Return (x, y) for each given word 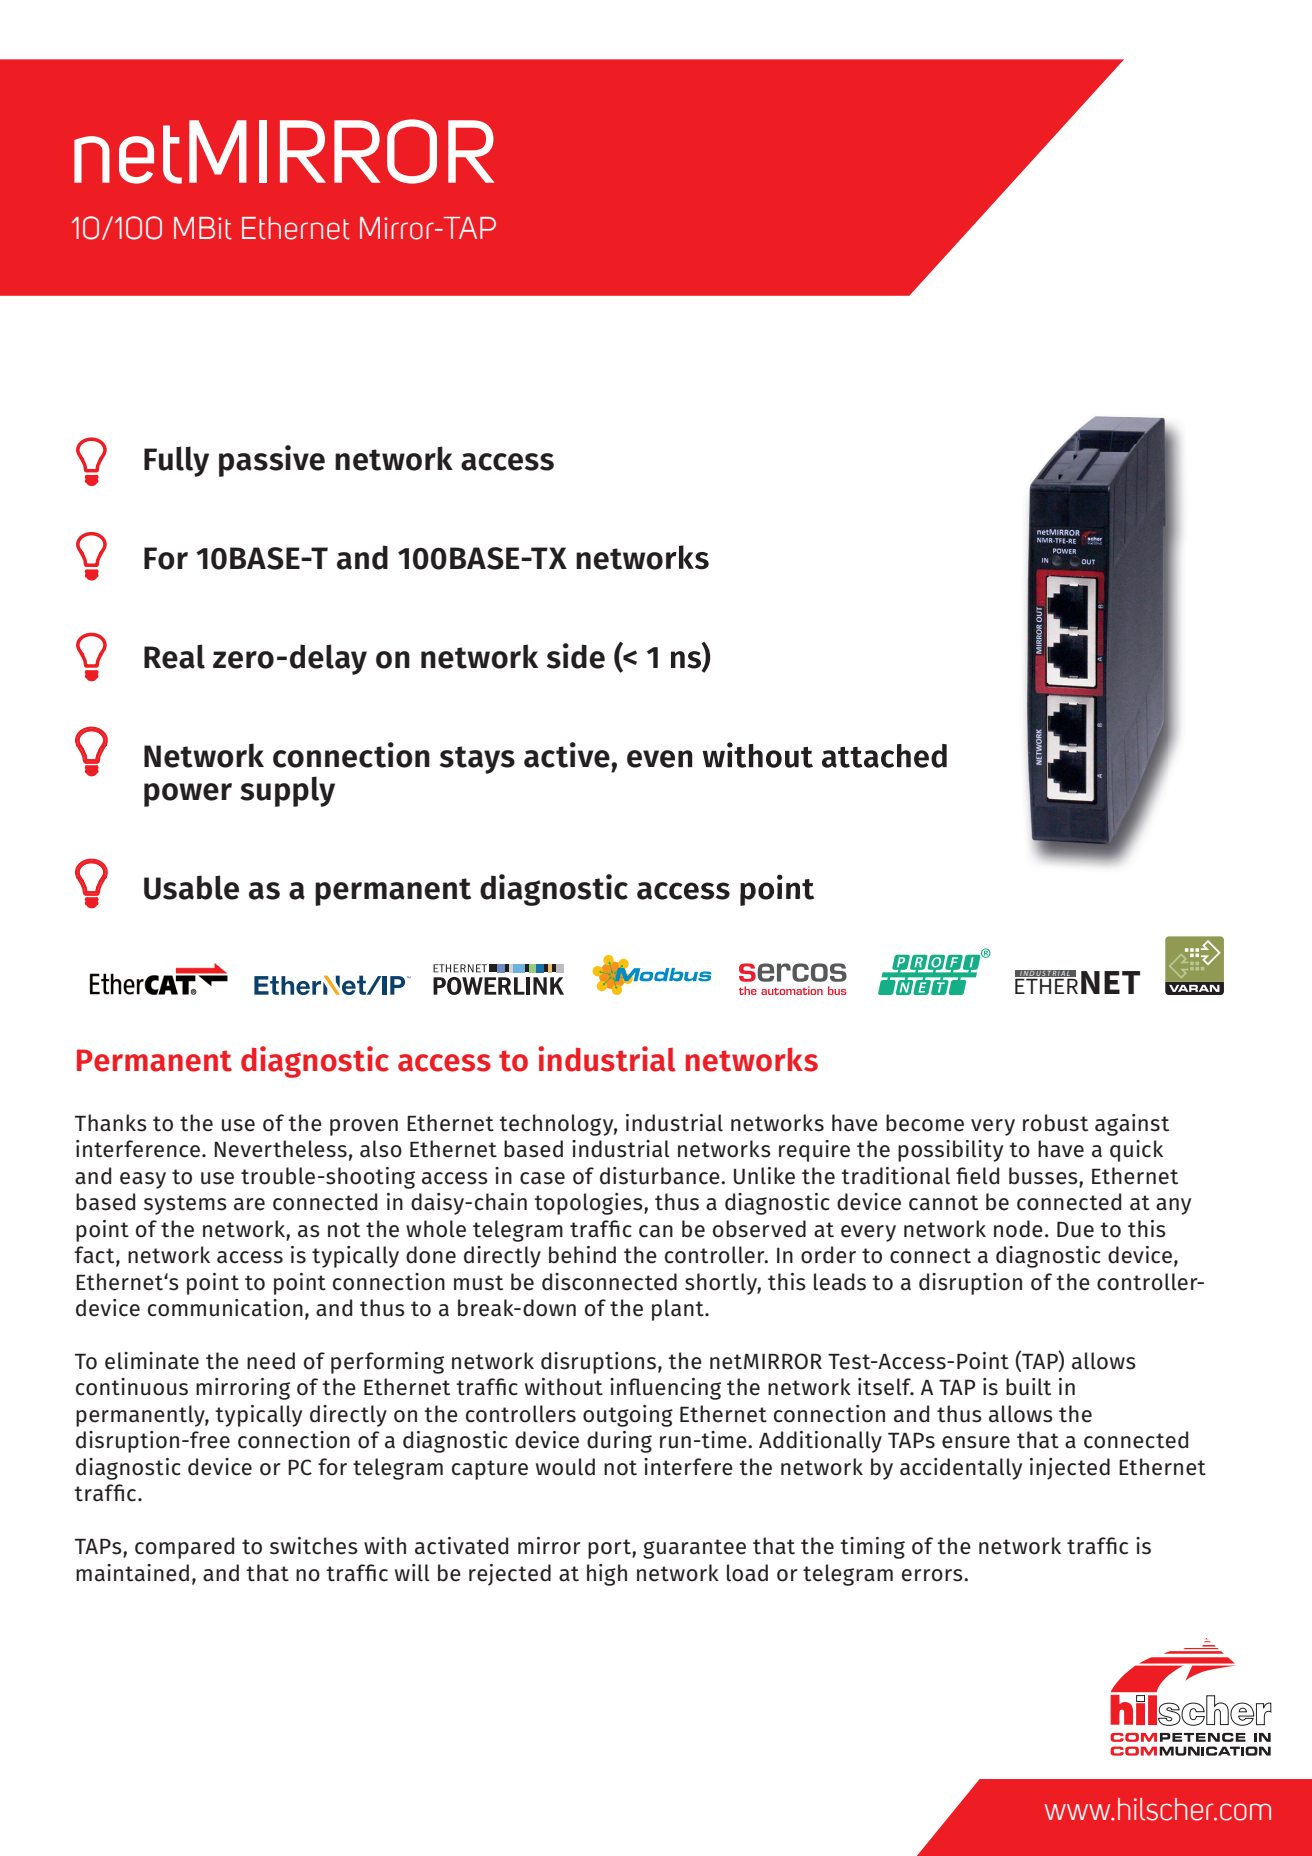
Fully (176, 461)
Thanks (111, 1123)
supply (287, 791)
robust (1055, 1123)
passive (272, 461)
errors (933, 1575)
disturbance (661, 1176)
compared (184, 1548)
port (610, 1549)
